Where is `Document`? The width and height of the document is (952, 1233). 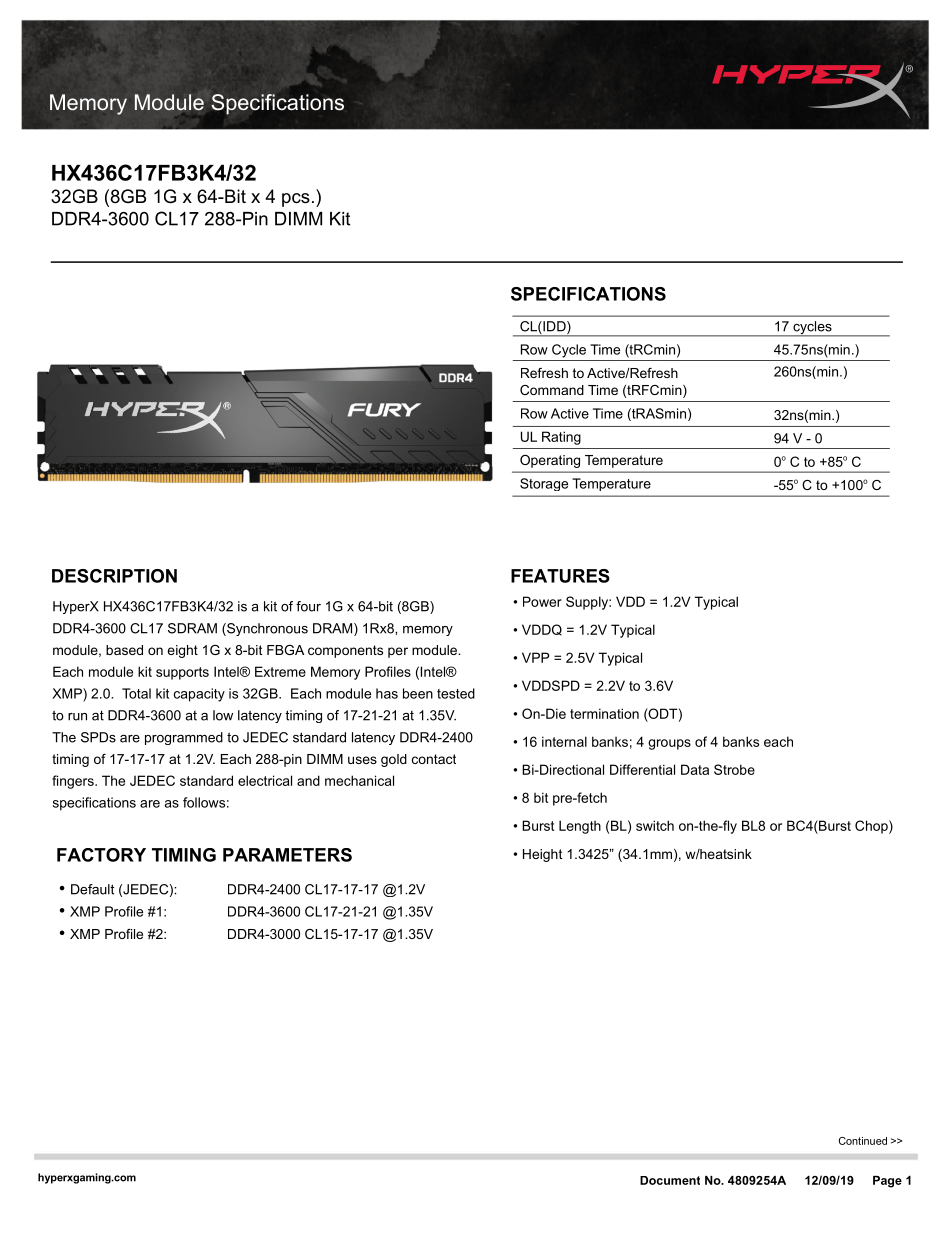 Document is located at coordinates (670, 1180).
